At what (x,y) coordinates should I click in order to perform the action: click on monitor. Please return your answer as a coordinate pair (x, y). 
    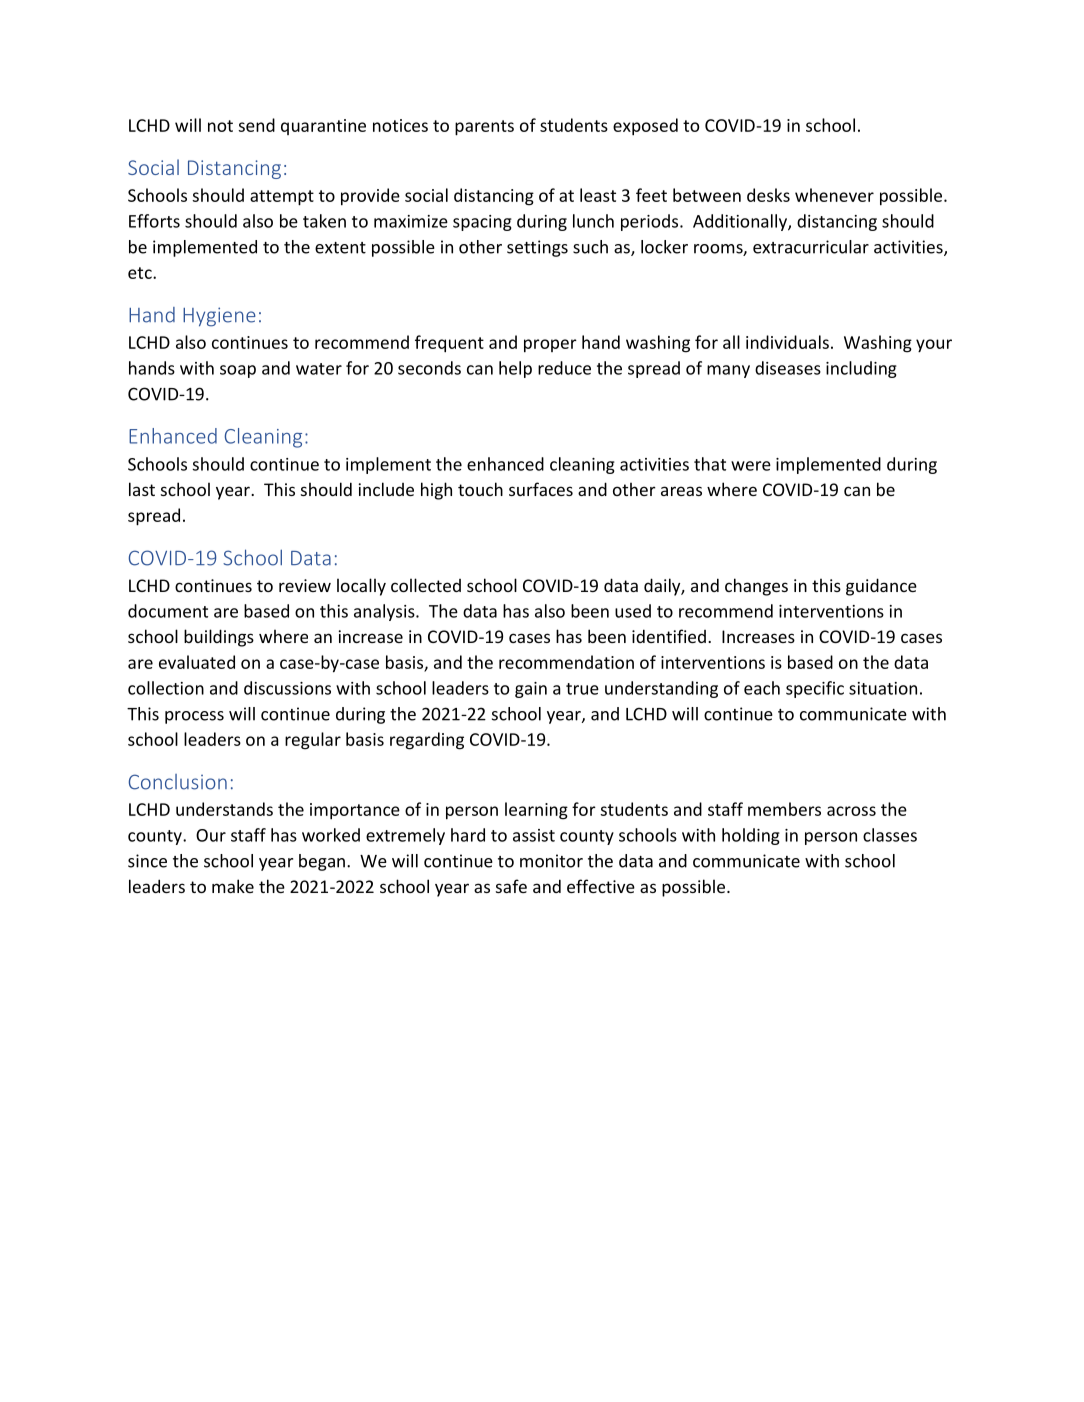
    Looking at the image, I should click on (551, 861).
